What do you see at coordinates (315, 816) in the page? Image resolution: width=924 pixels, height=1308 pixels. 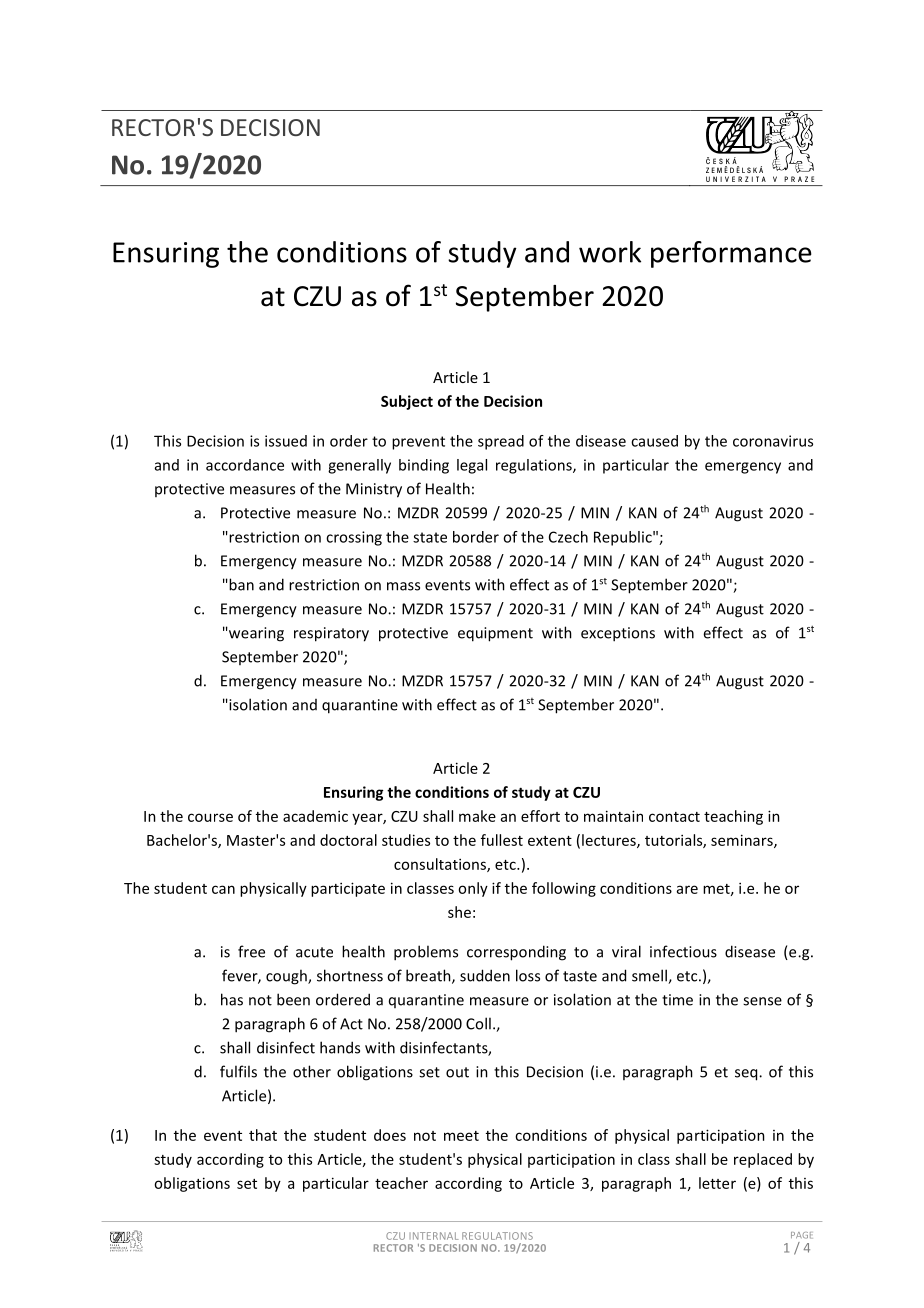 I see `academic` at bounding box center [315, 816].
